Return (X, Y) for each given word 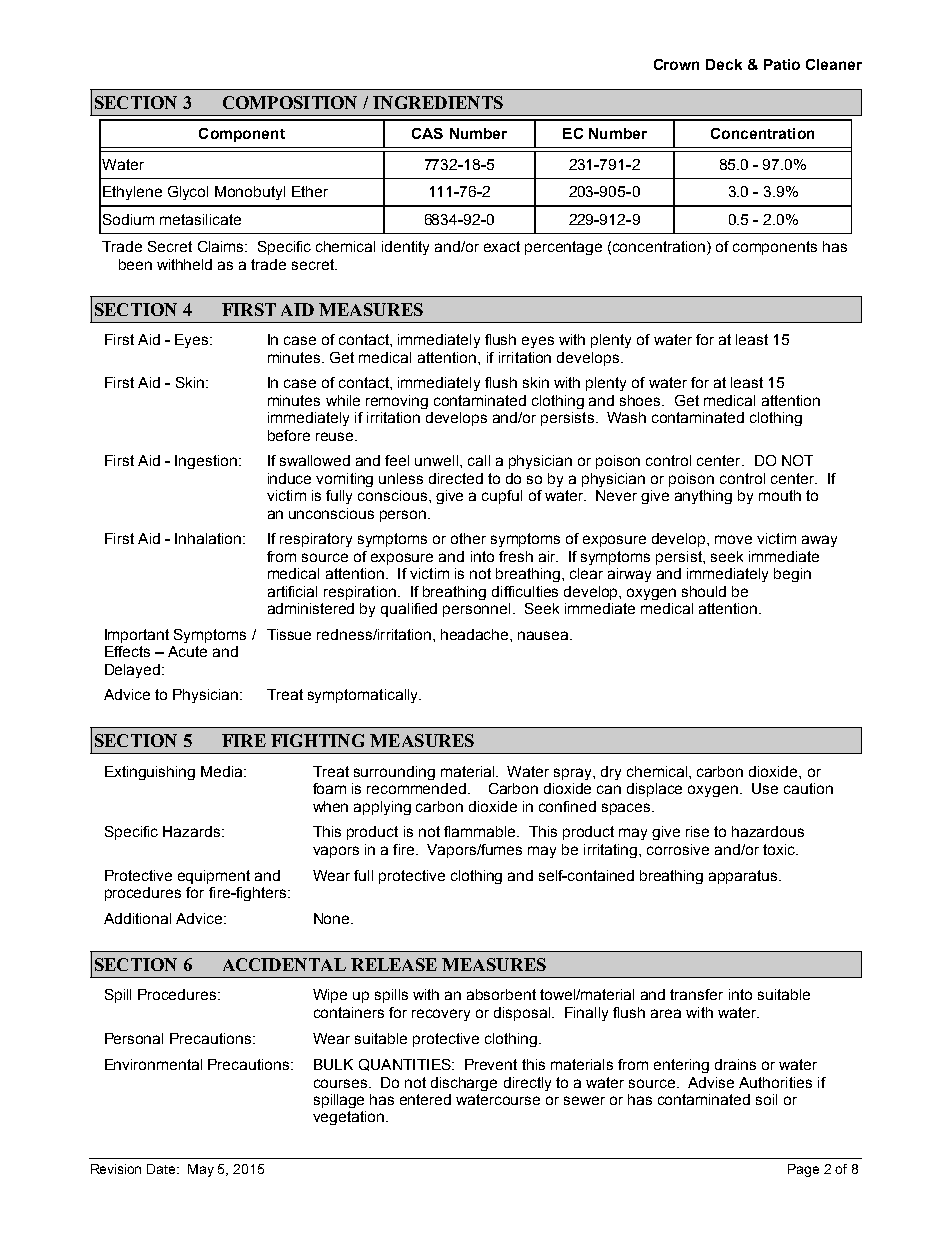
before (289, 435)
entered (425, 1099)
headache (476, 634)
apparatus (744, 877)
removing (397, 402)
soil (766, 1099)
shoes (641, 400)
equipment (214, 877)
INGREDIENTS (438, 102)
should (704, 591)
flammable (481, 831)
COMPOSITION (290, 102)
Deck (724, 64)
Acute (187, 651)
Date (162, 1169)
